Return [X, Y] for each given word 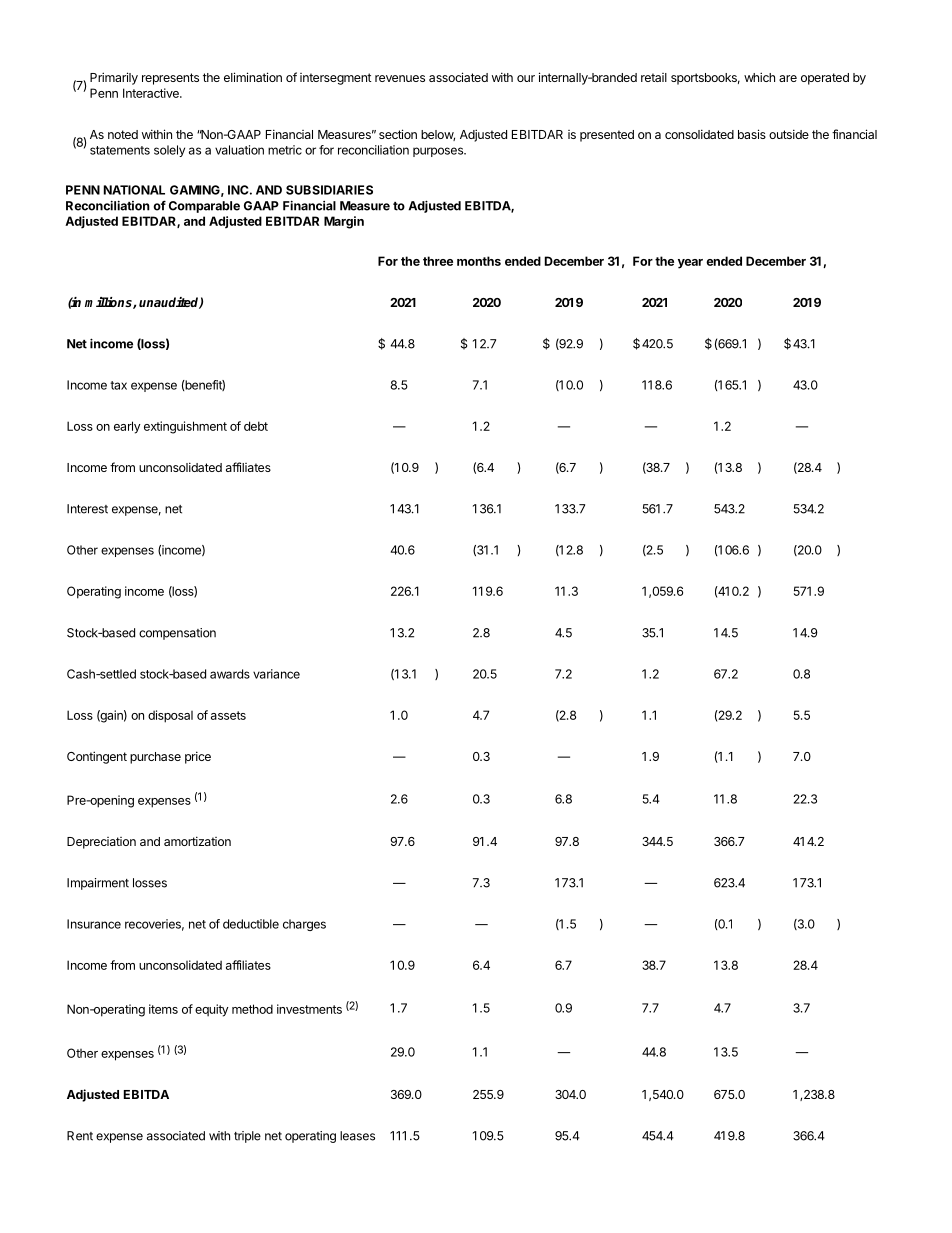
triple [247, 1137]
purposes [439, 152]
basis [752, 134]
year [690, 264]
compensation [177, 634]
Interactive [152, 93]
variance [276, 674]
